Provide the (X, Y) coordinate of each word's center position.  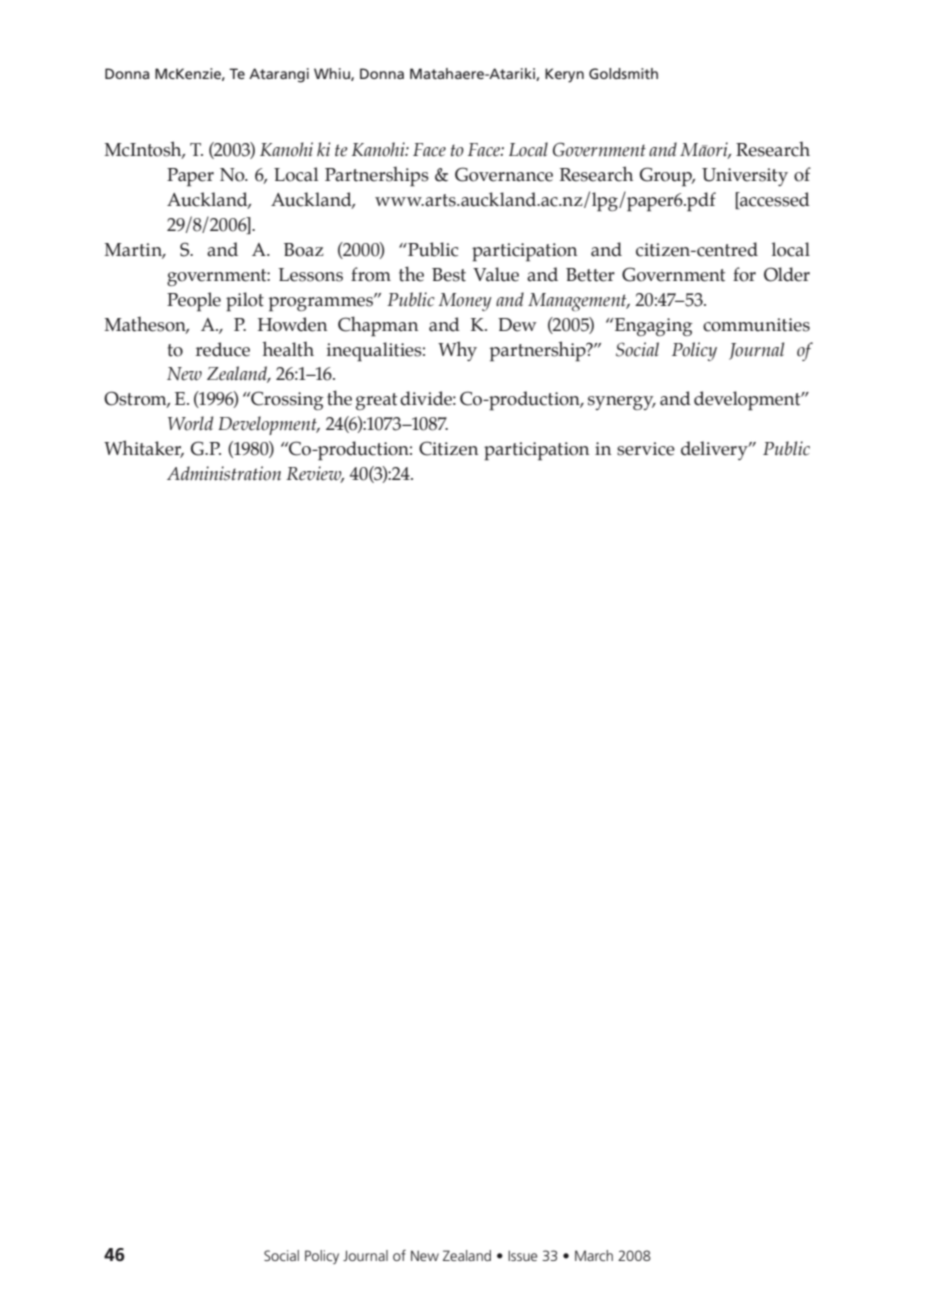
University (745, 177)
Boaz (304, 250)
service (646, 449)
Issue (522, 1255)
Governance (504, 174)
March (594, 1255)
